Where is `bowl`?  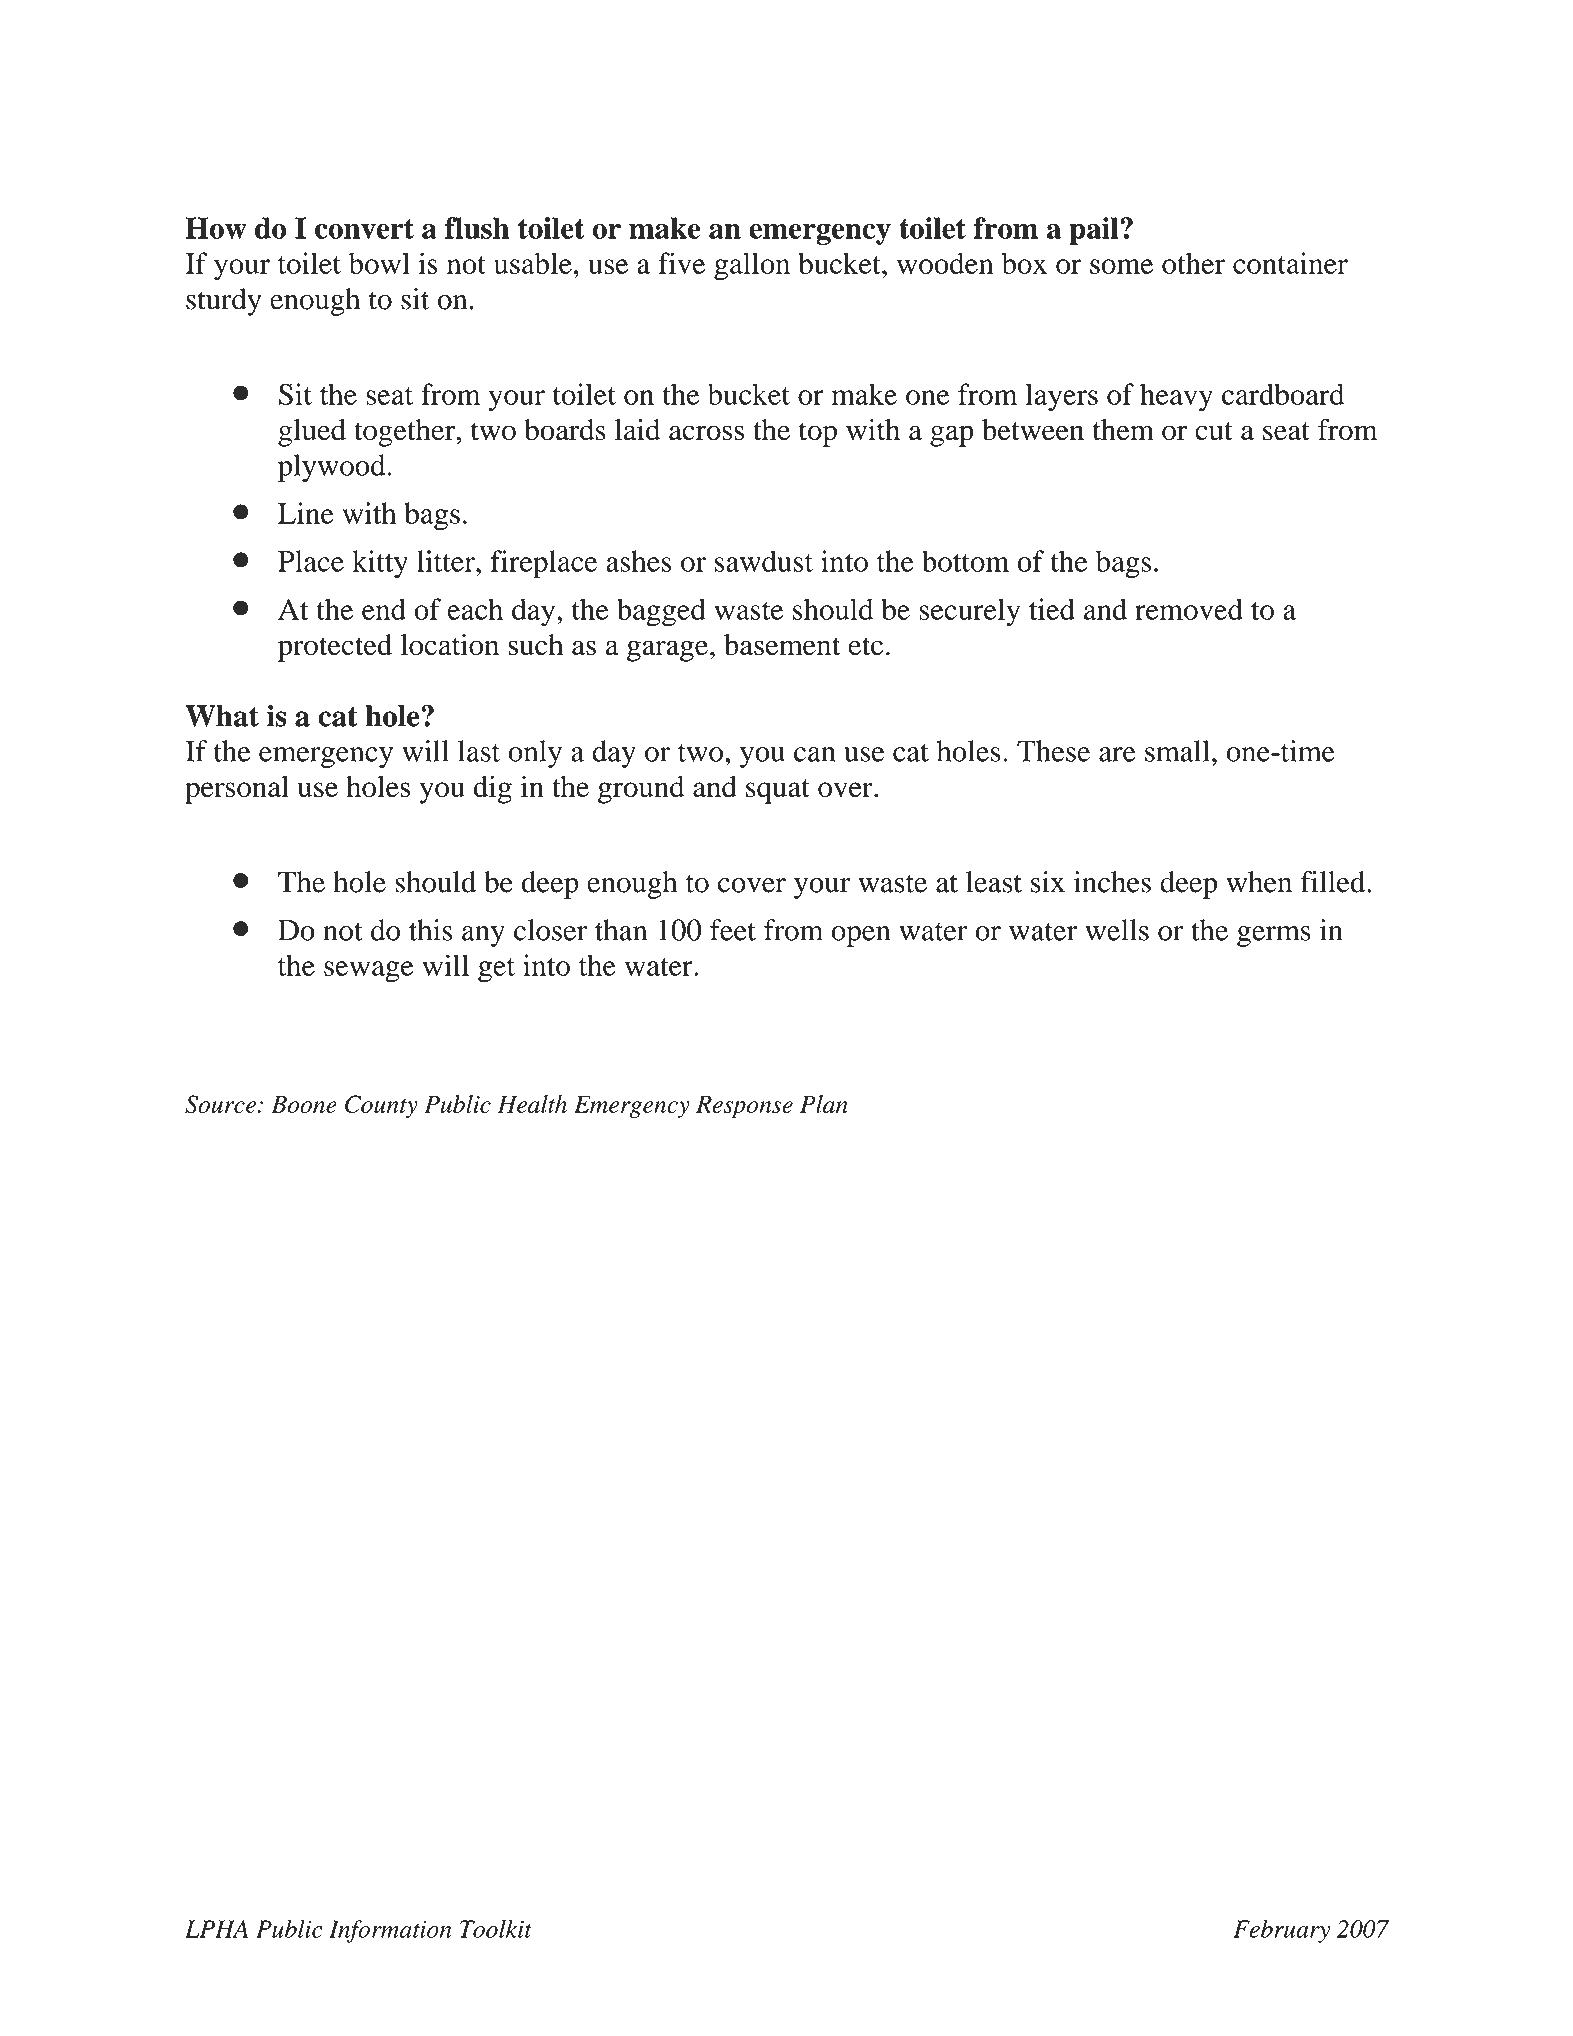 bowl is located at coordinates (379, 263).
